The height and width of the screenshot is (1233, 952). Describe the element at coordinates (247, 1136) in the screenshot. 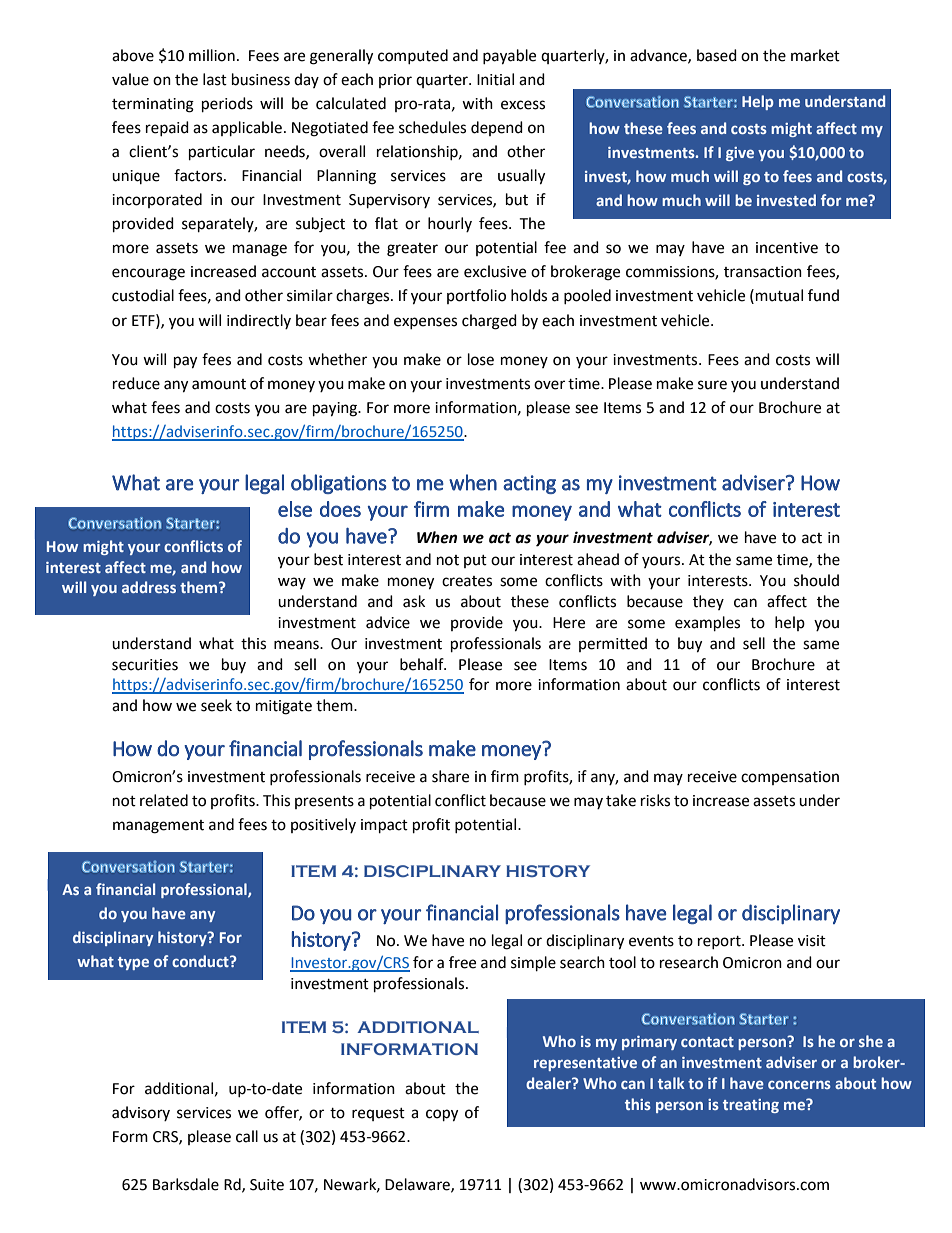

I see `call` at that location.
